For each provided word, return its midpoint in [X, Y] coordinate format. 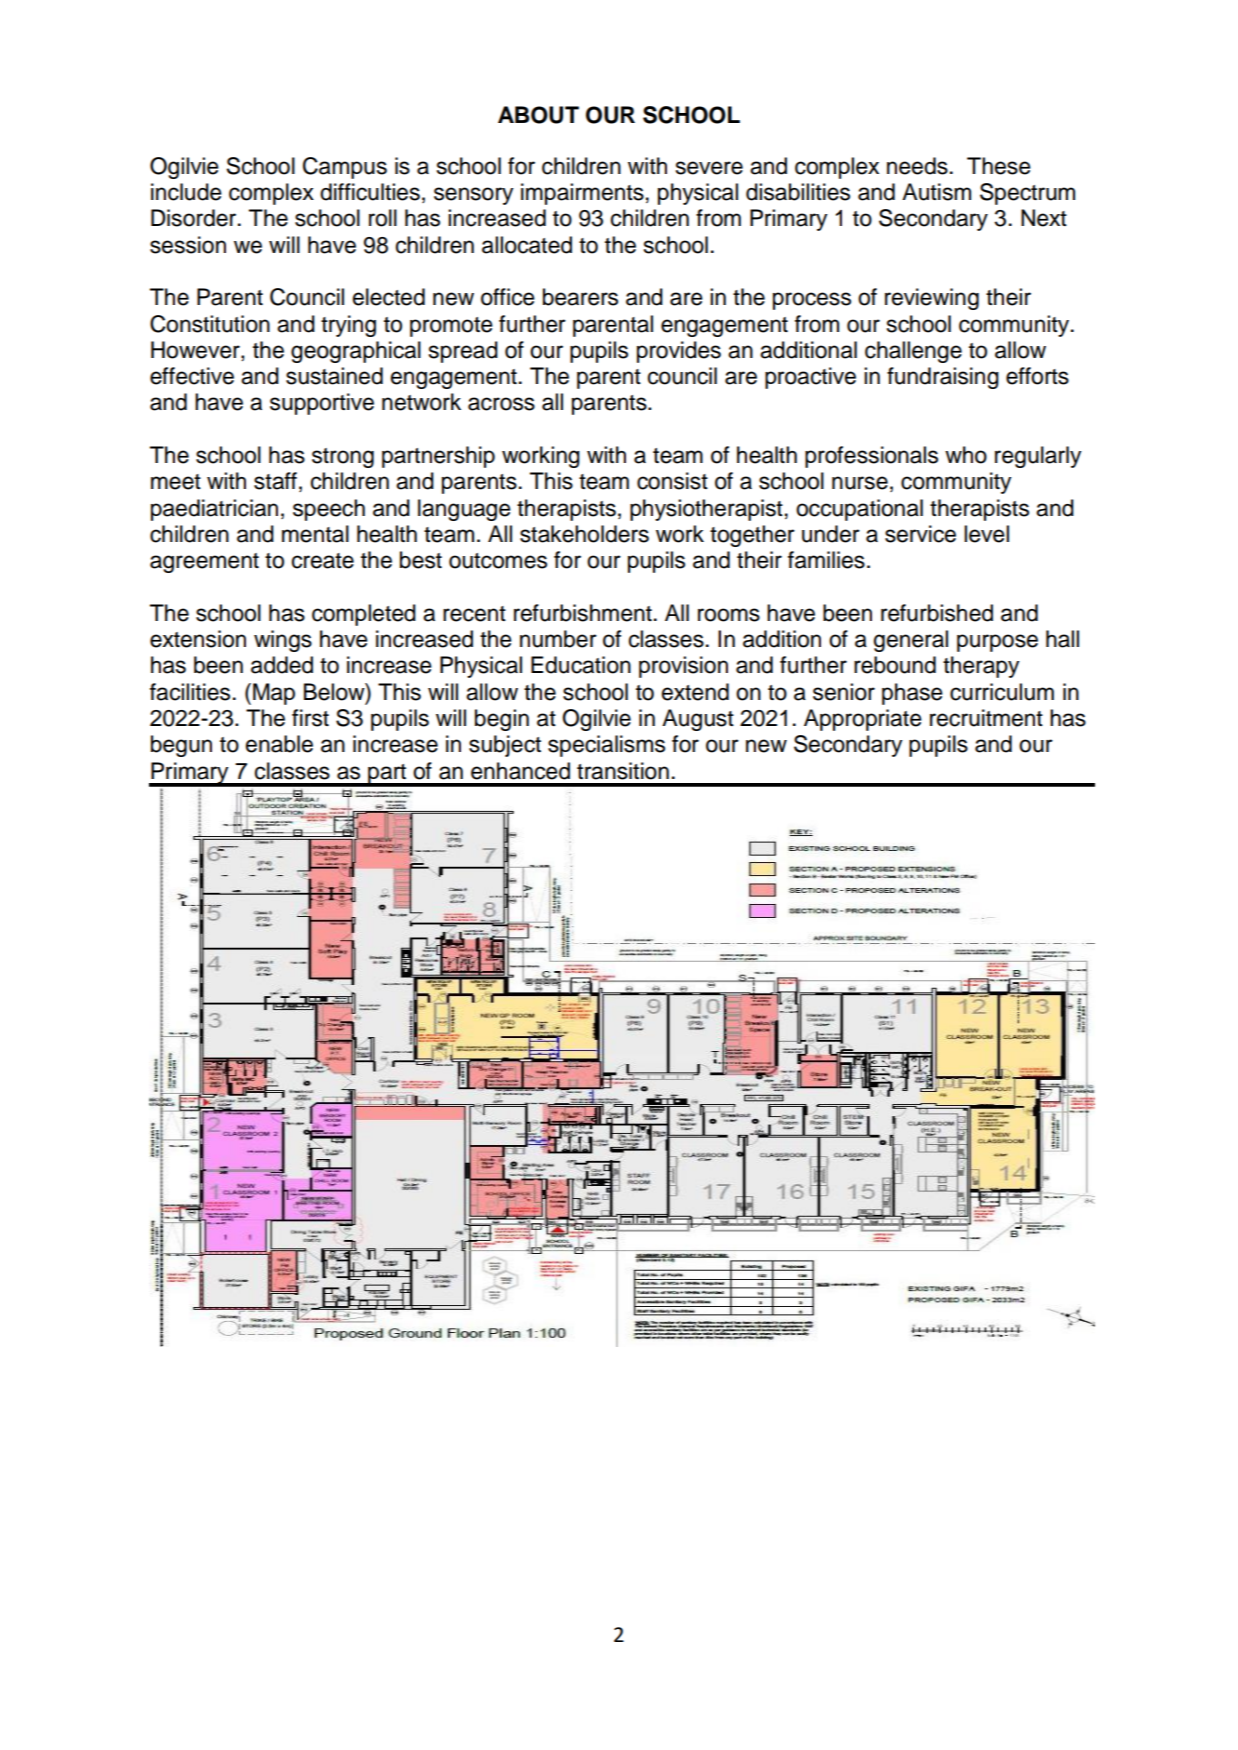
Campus [345, 168]
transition [623, 771]
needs [917, 166]
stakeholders [584, 534]
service [920, 534]
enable [279, 744]
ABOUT [538, 115]
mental [315, 534]
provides [679, 352]
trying [348, 326]
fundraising [943, 378]
